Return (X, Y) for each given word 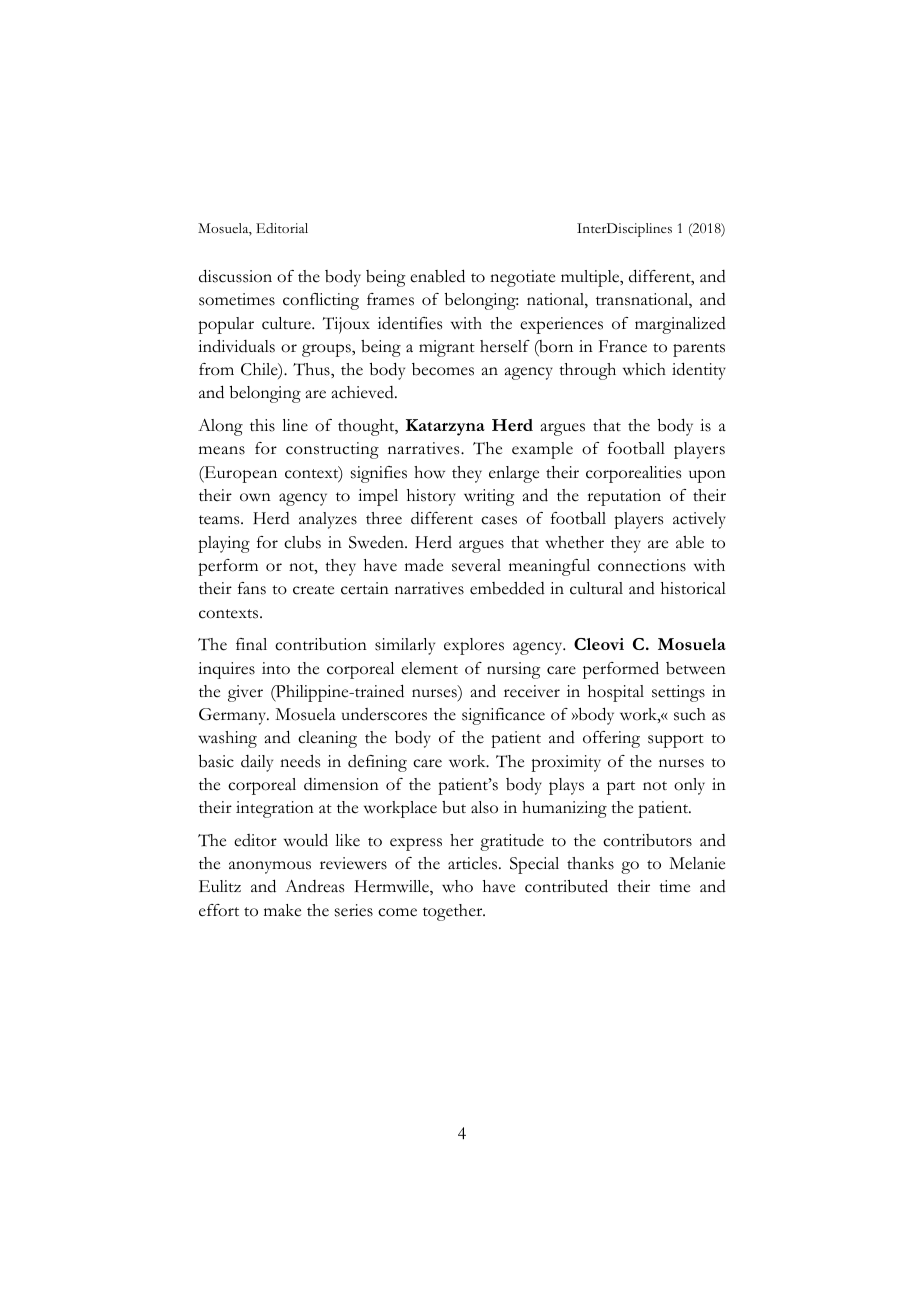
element (429, 668)
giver (245, 693)
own (255, 497)
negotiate (522, 278)
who (457, 886)
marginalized (680, 325)
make (282, 910)
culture (287, 323)
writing (489, 497)
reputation (624, 497)
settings (678, 693)
